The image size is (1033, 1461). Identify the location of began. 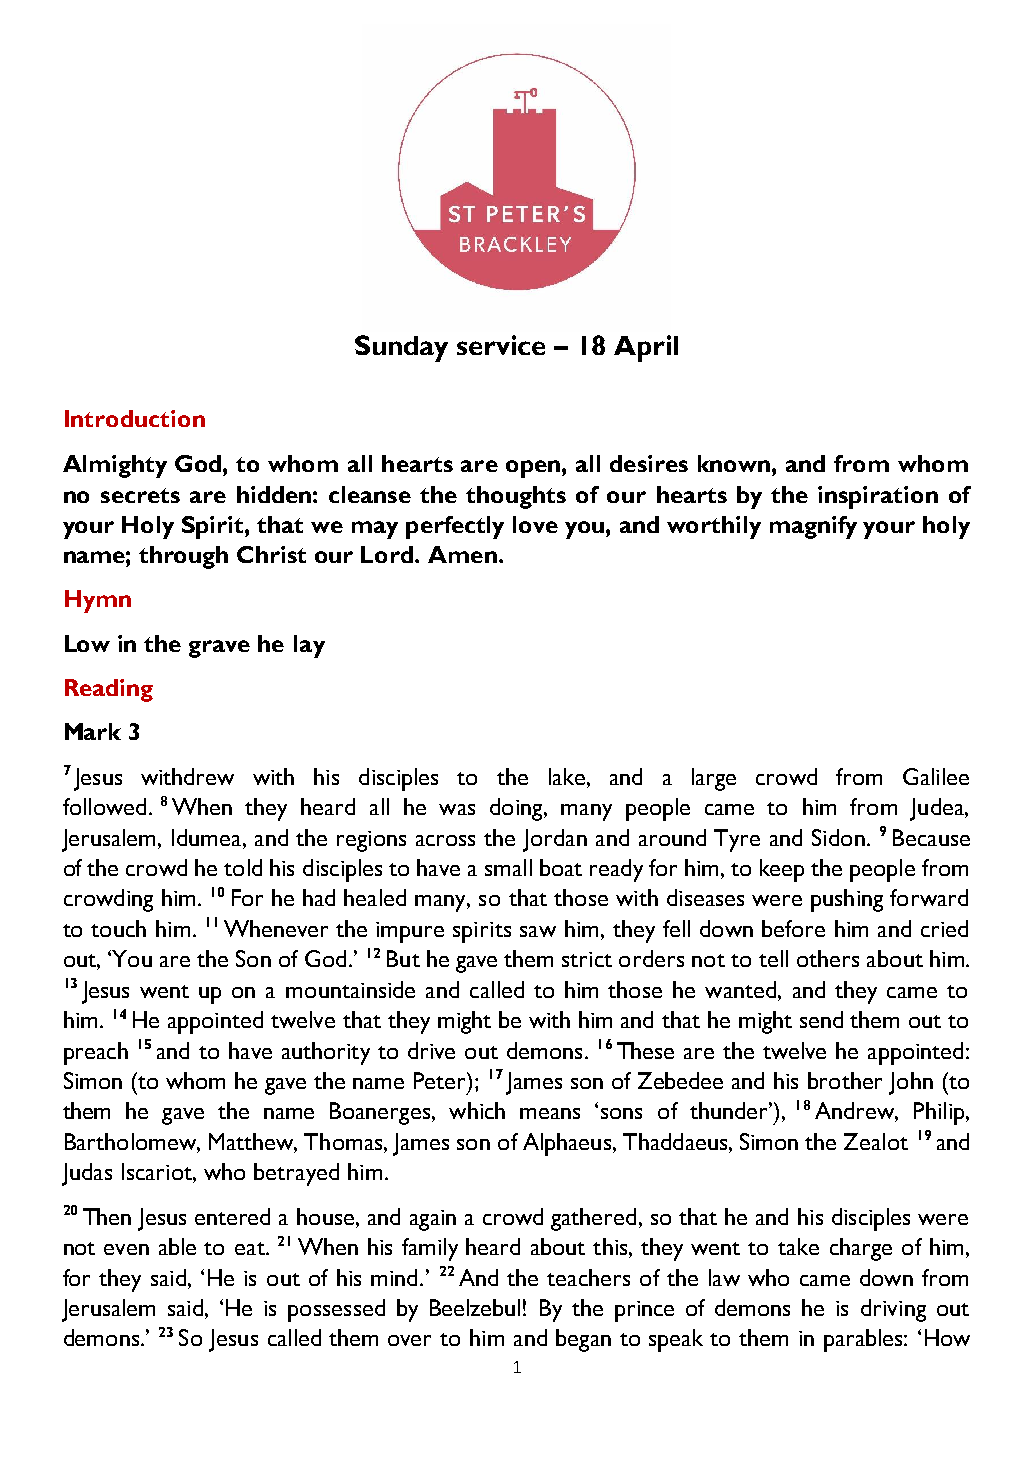
(583, 1340).
